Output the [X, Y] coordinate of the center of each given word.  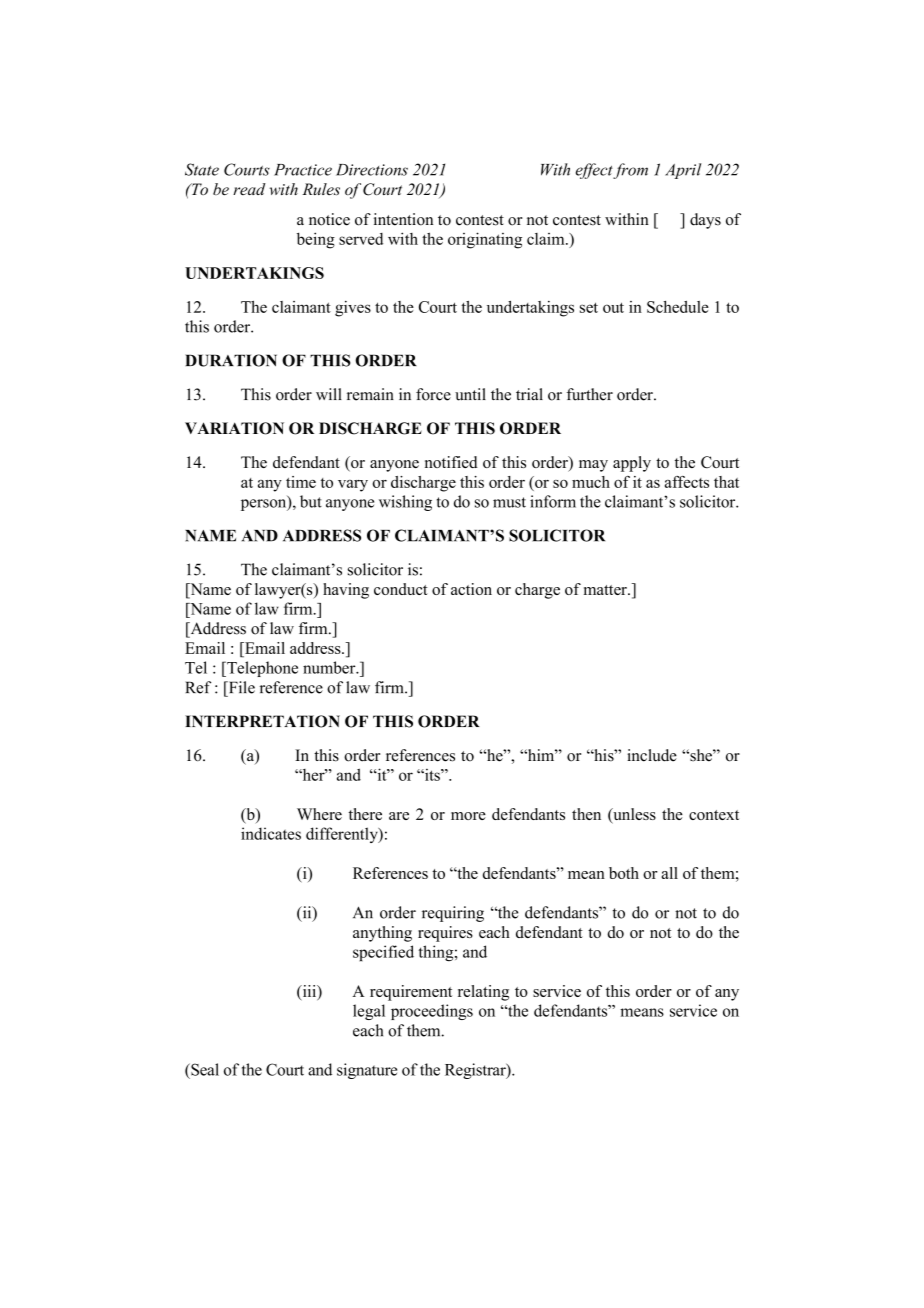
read [249, 189]
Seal [204, 1069]
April [683, 171]
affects [687, 482]
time [301, 482]
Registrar [476, 1071]
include [652, 755]
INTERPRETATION [262, 721]
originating [485, 240]
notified [451, 462]
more [468, 816]
